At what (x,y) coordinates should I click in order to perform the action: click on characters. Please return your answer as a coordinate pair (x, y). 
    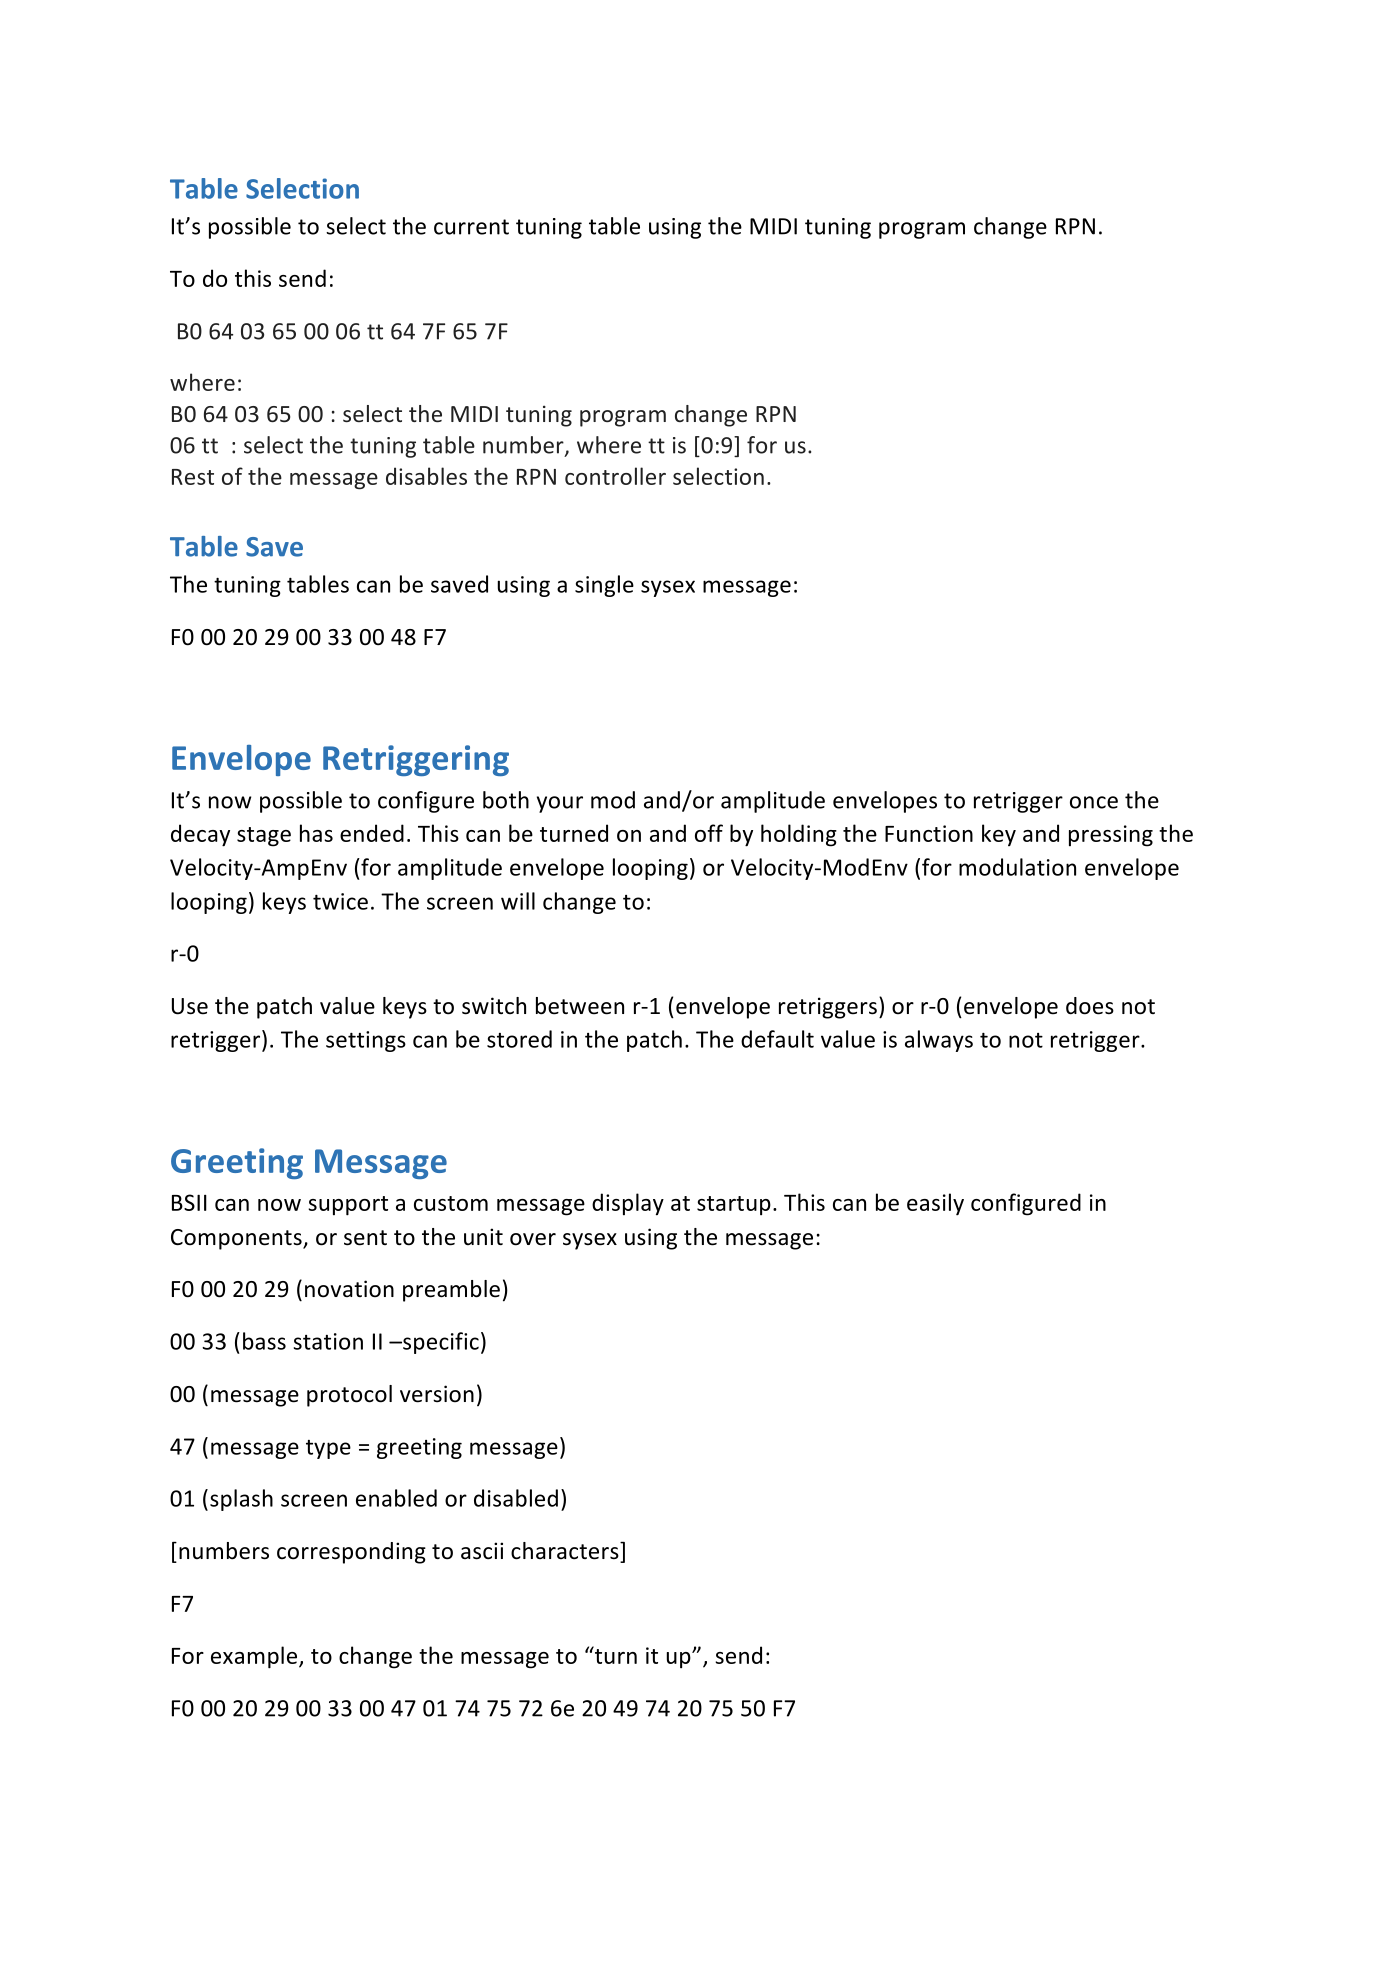
    Looking at the image, I should click on (566, 1551).
